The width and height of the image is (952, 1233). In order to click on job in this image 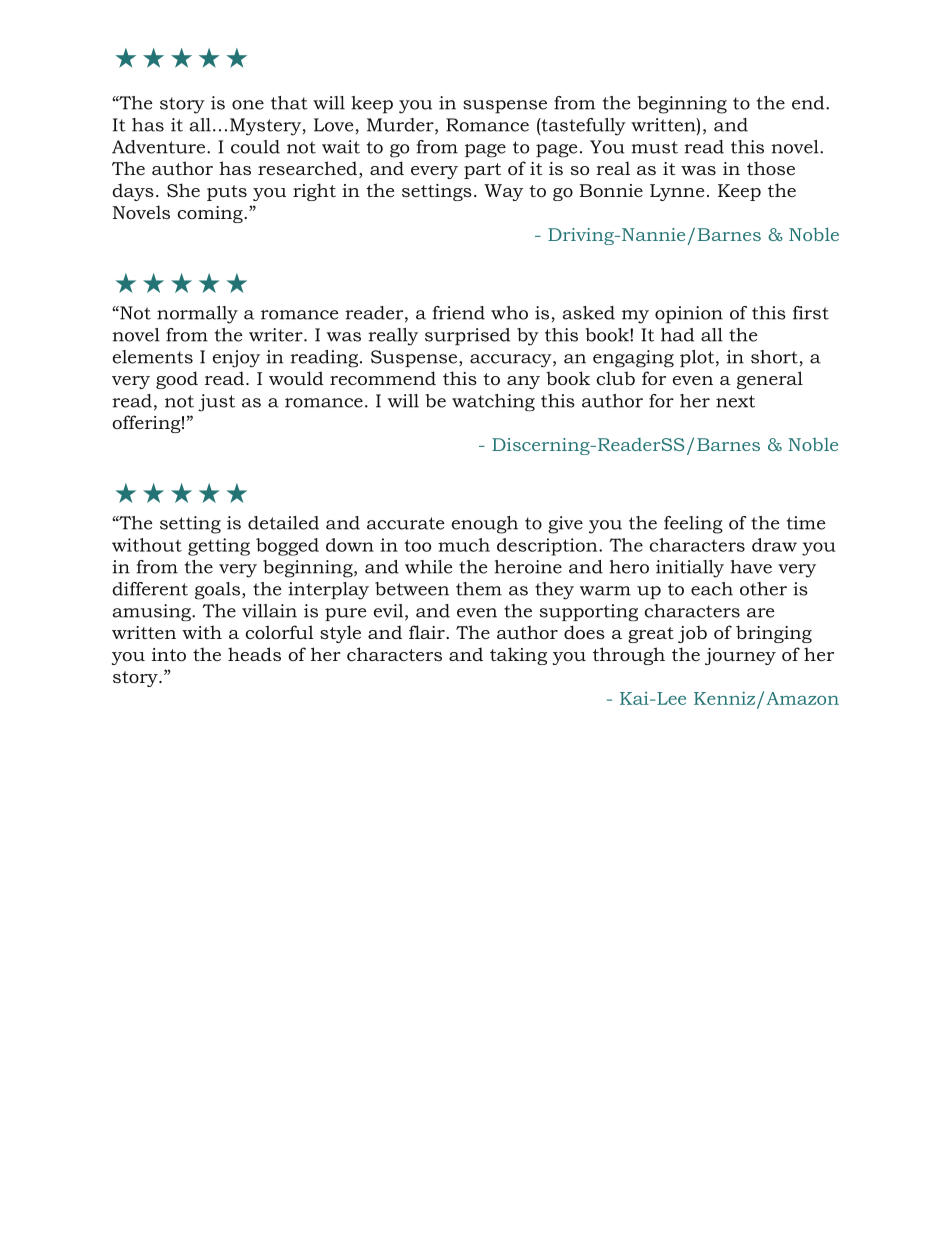, I will do `click(692, 634)`.
